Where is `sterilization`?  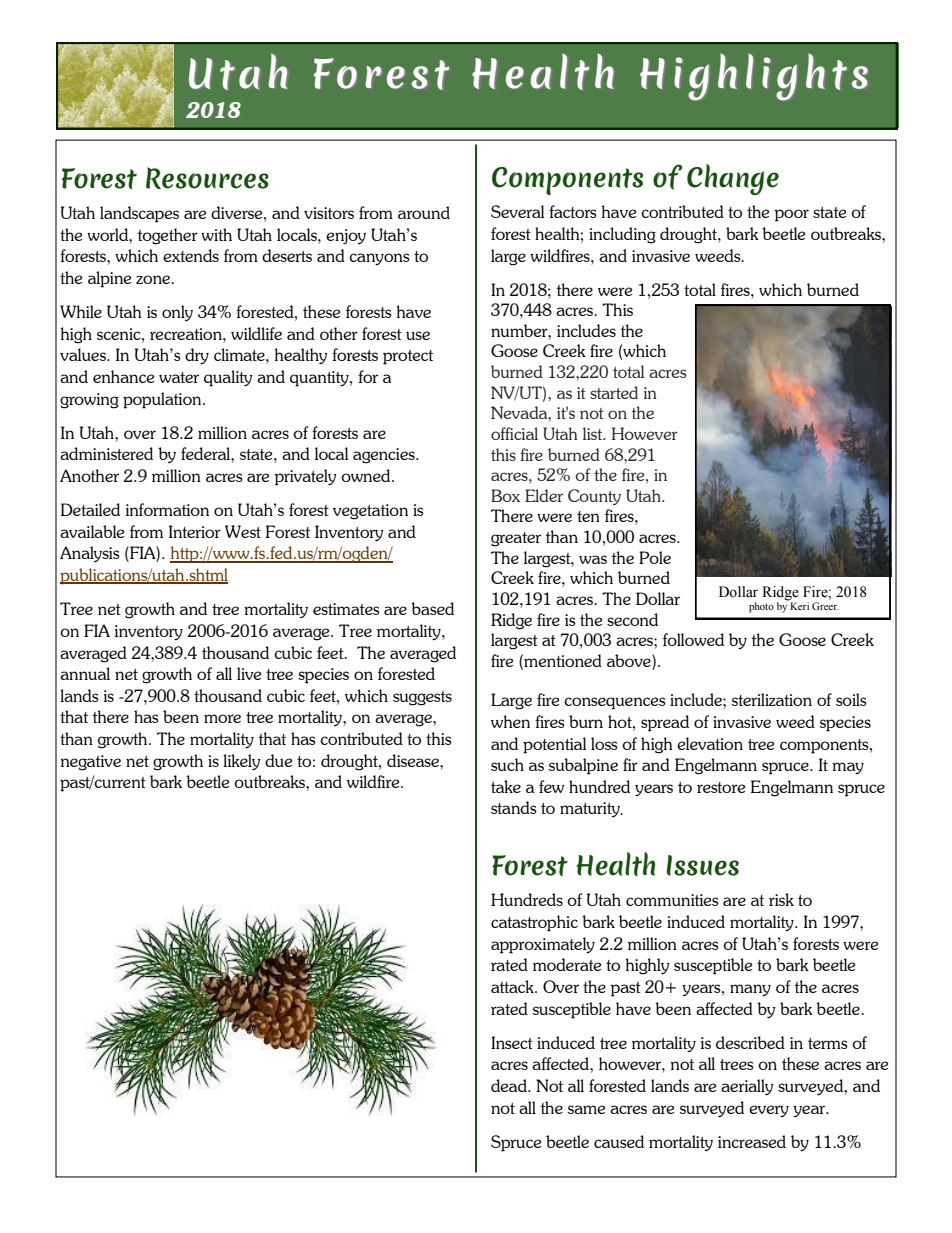 sterilization is located at coordinates (772, 699).
